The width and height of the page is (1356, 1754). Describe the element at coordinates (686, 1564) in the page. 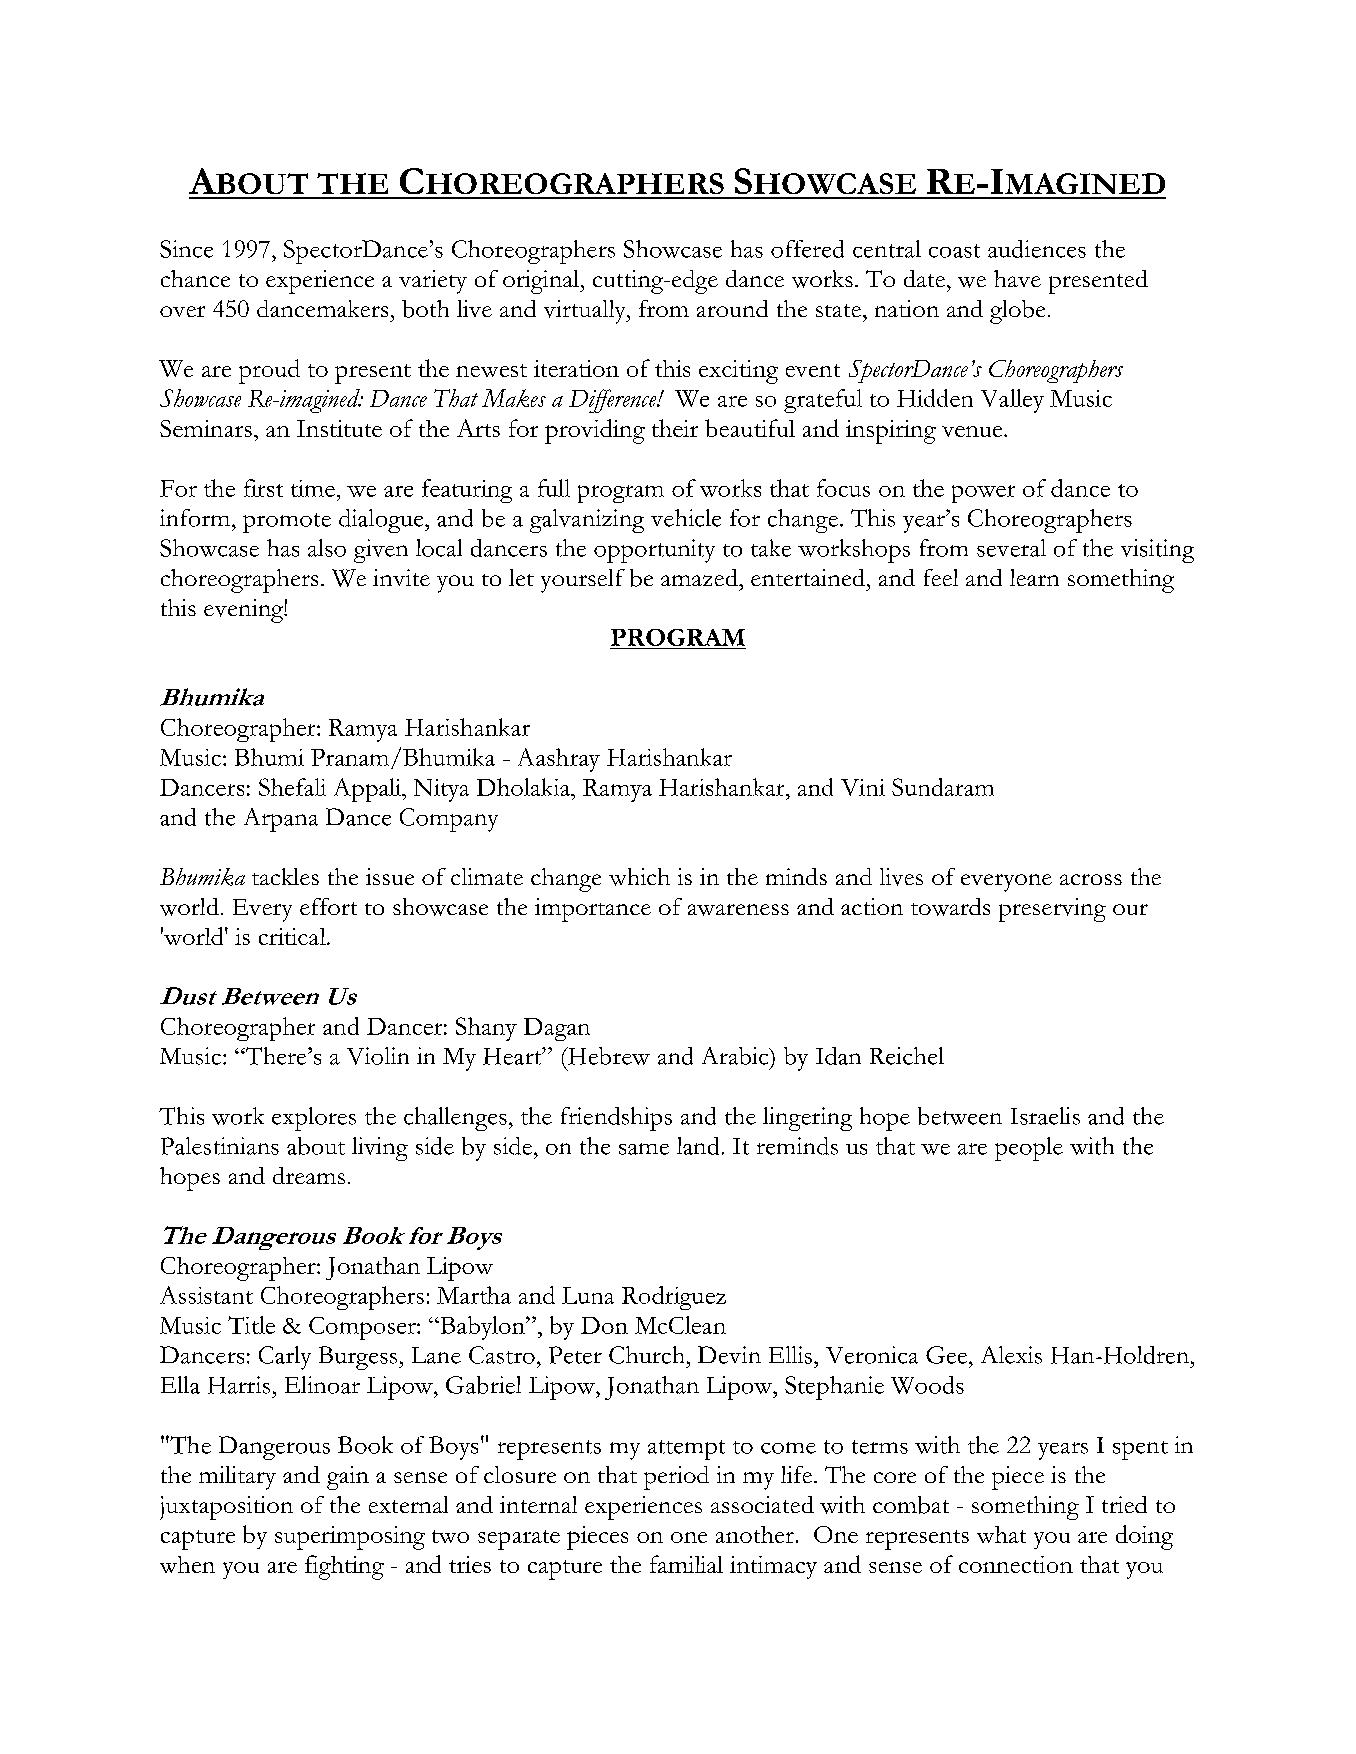

I see `familial` at that location.
